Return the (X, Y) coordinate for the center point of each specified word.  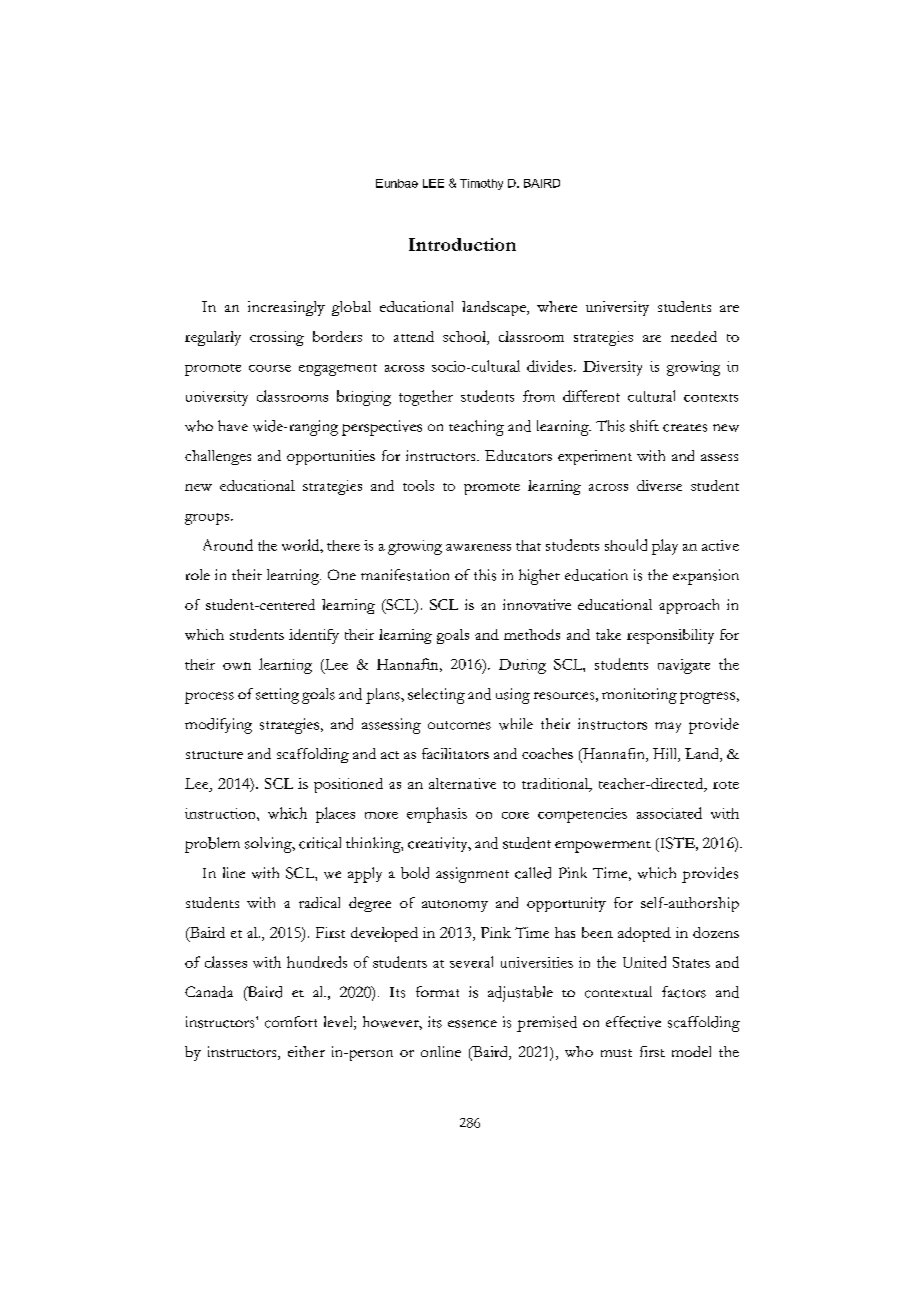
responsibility (670, 636)
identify (314, 636)
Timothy (481, 184)
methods (532, 634)
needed (694, 336)
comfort (291, 1022)
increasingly (286, 308)
